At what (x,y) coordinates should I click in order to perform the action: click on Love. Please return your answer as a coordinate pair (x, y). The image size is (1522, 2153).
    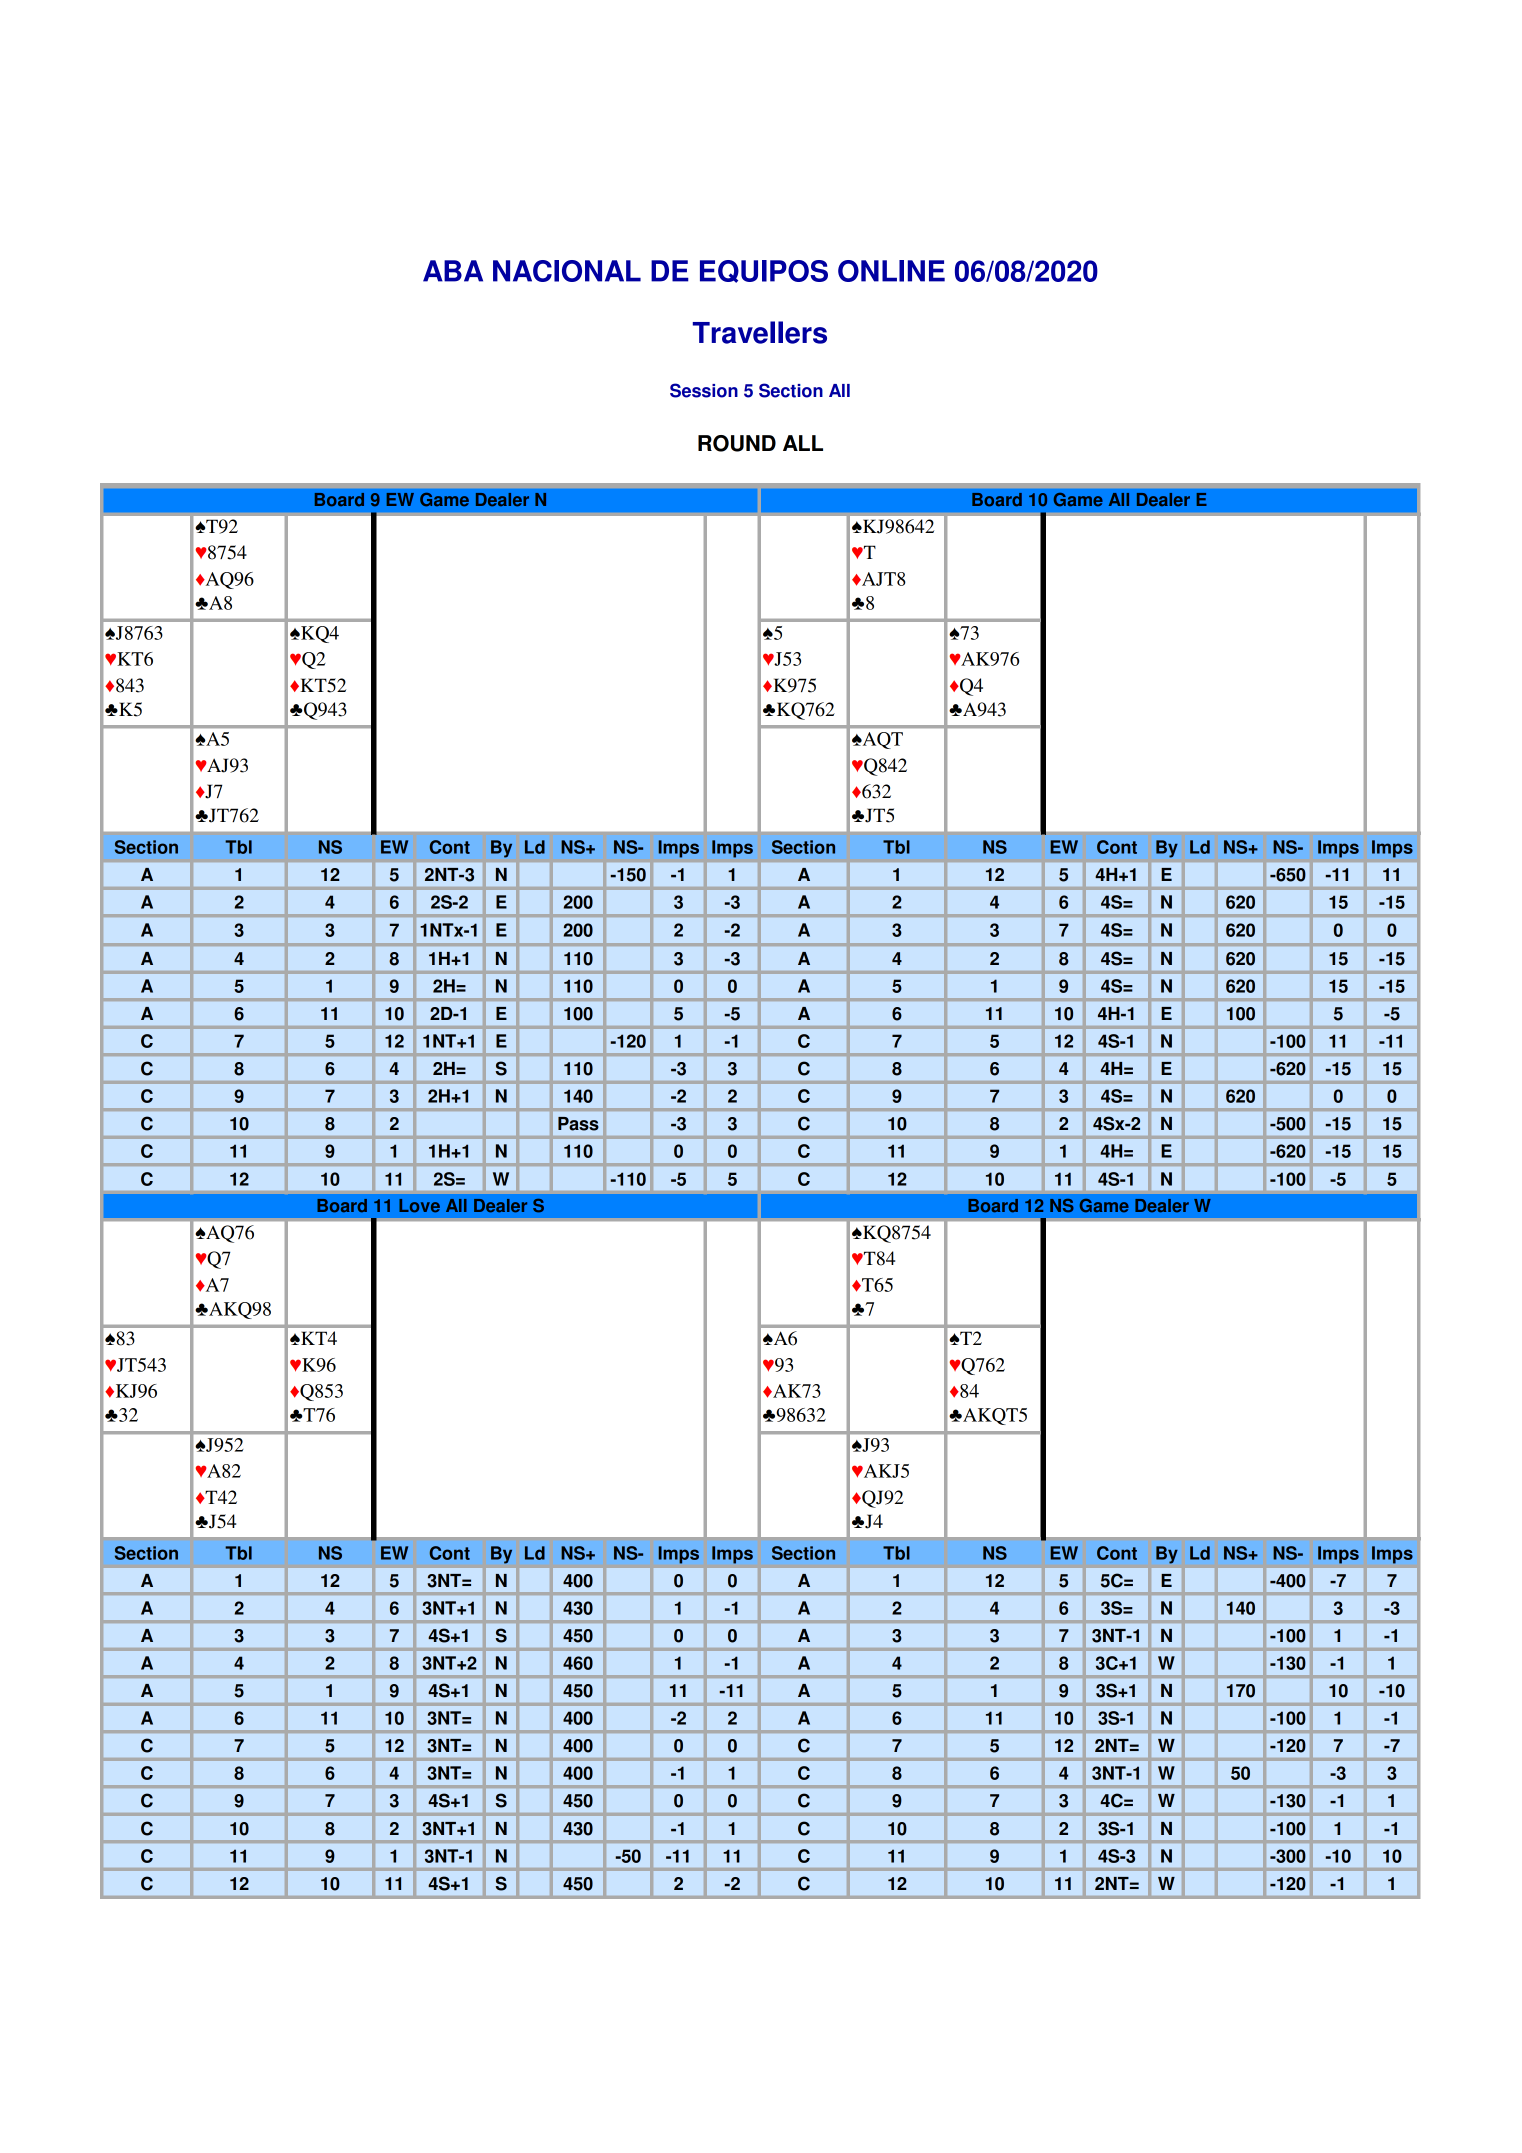
    Looking at the image, I should click on (419, 1206).
